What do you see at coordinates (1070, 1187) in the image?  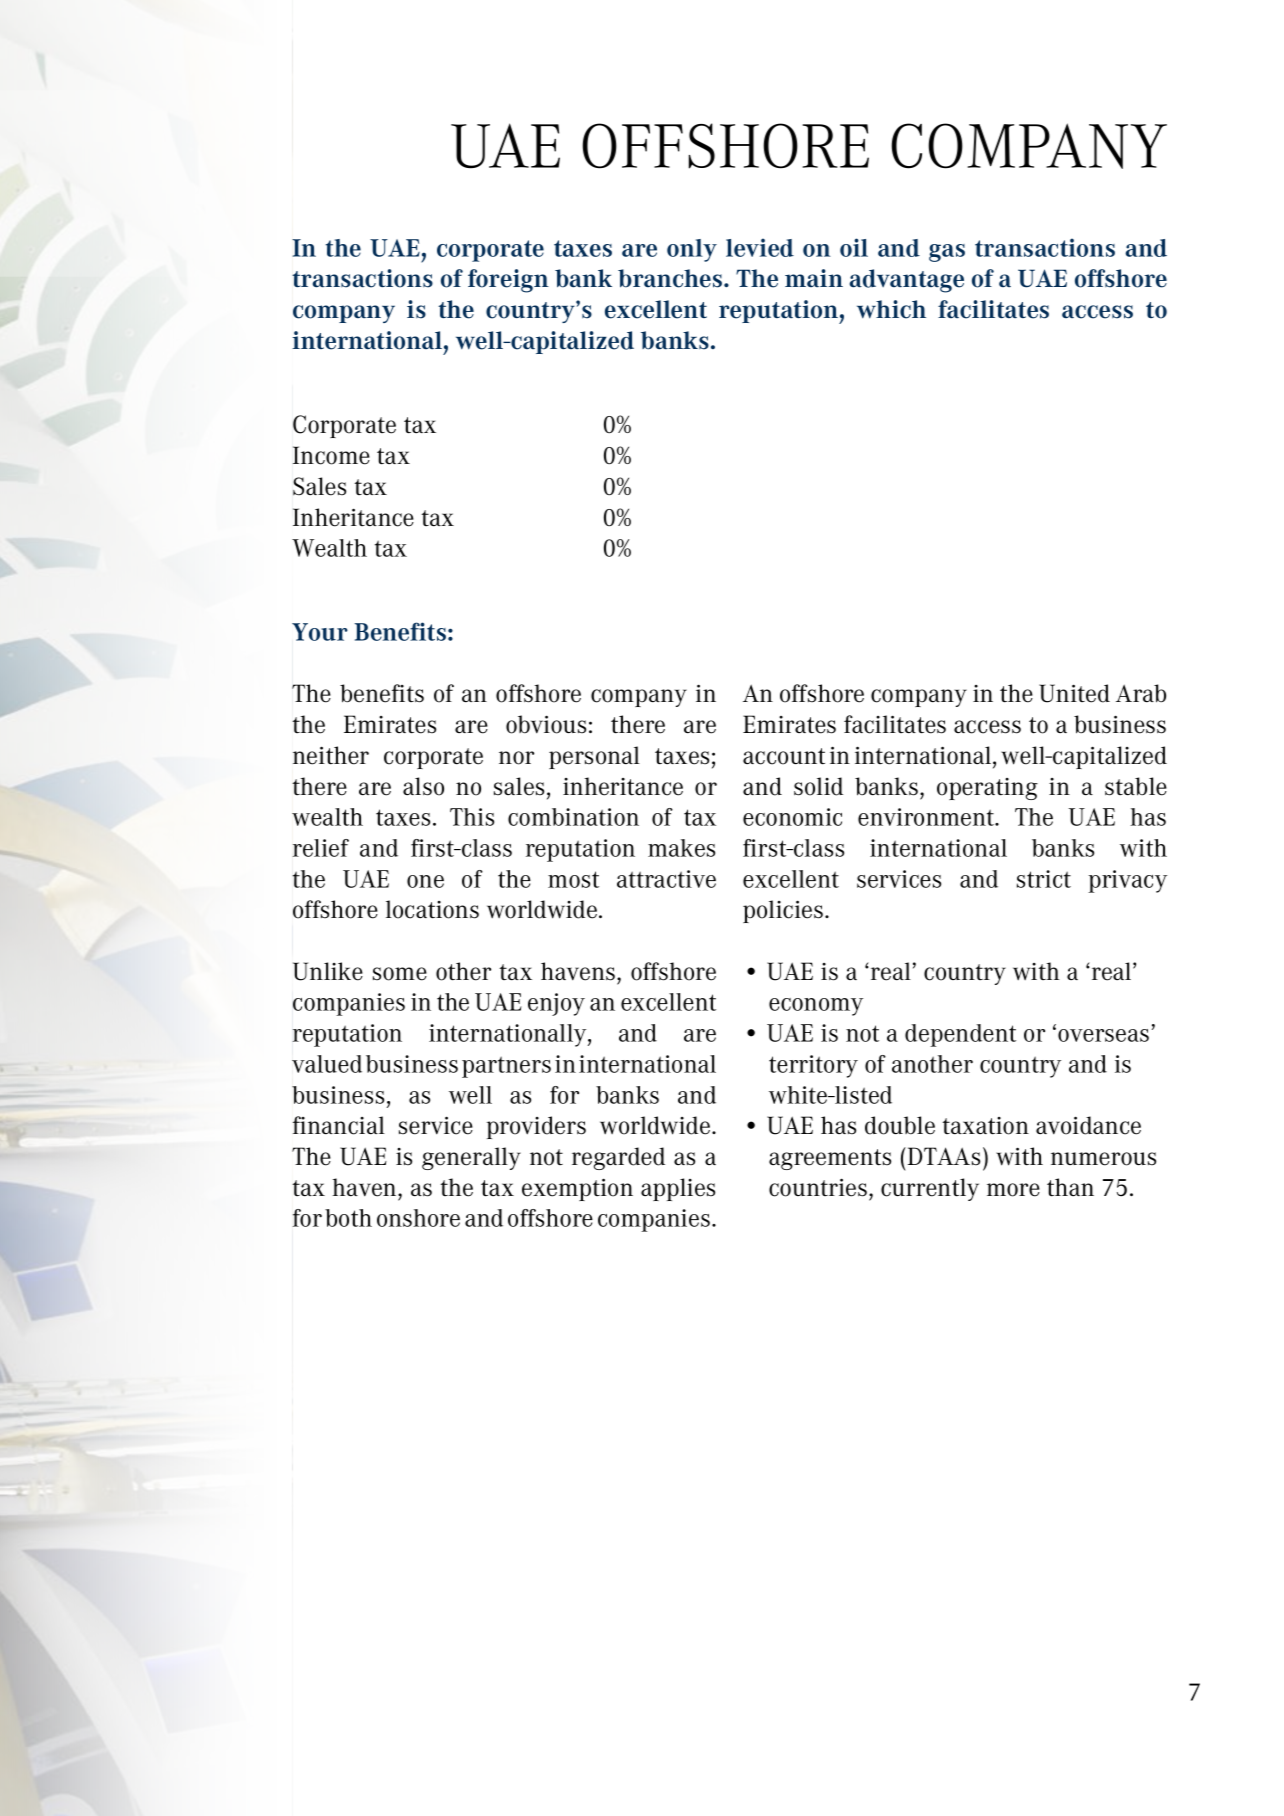 I see `than` at bounding box center [1070, 1187].
